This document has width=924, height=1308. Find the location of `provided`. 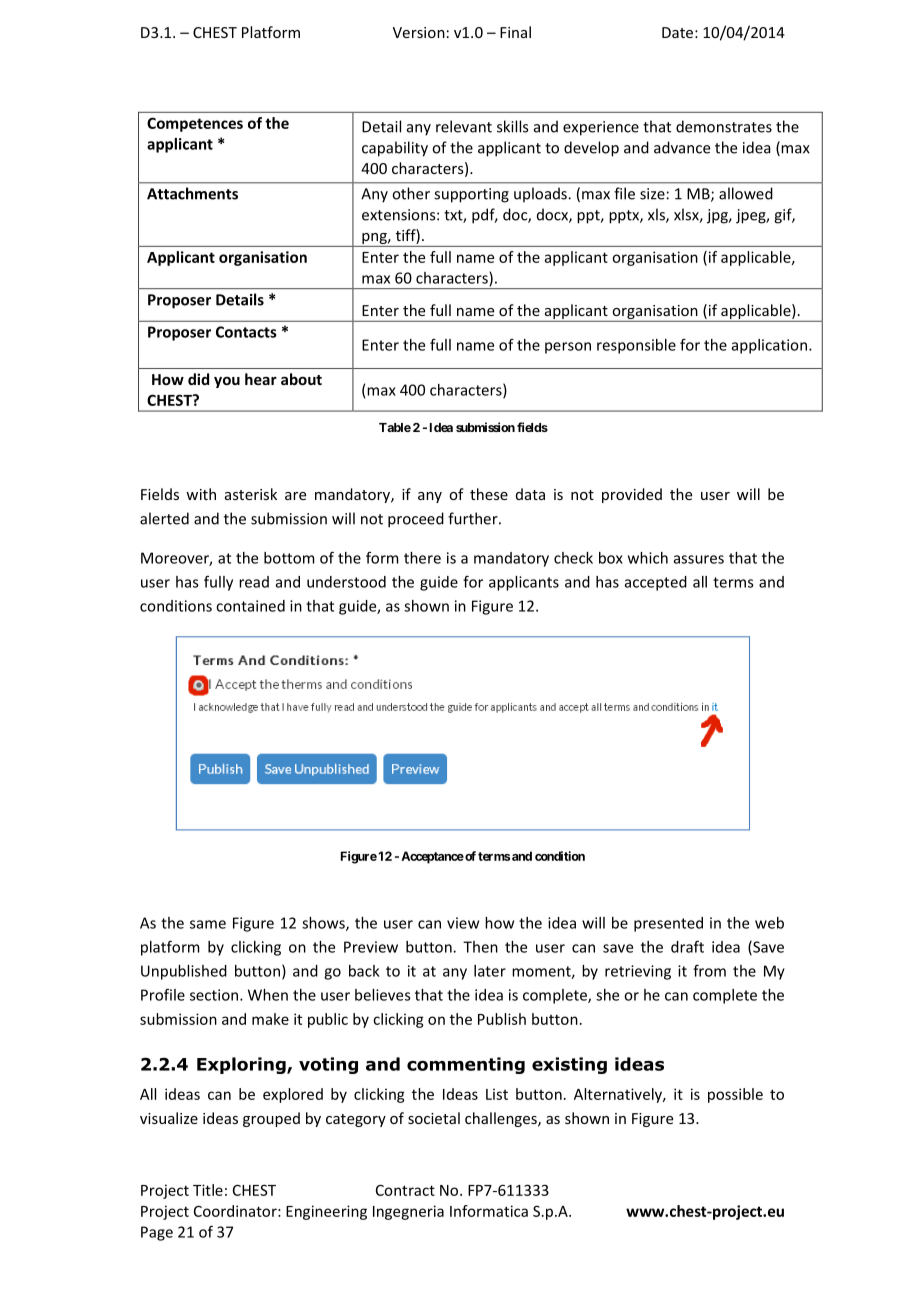

provided is located at coordinates (632, 495).
